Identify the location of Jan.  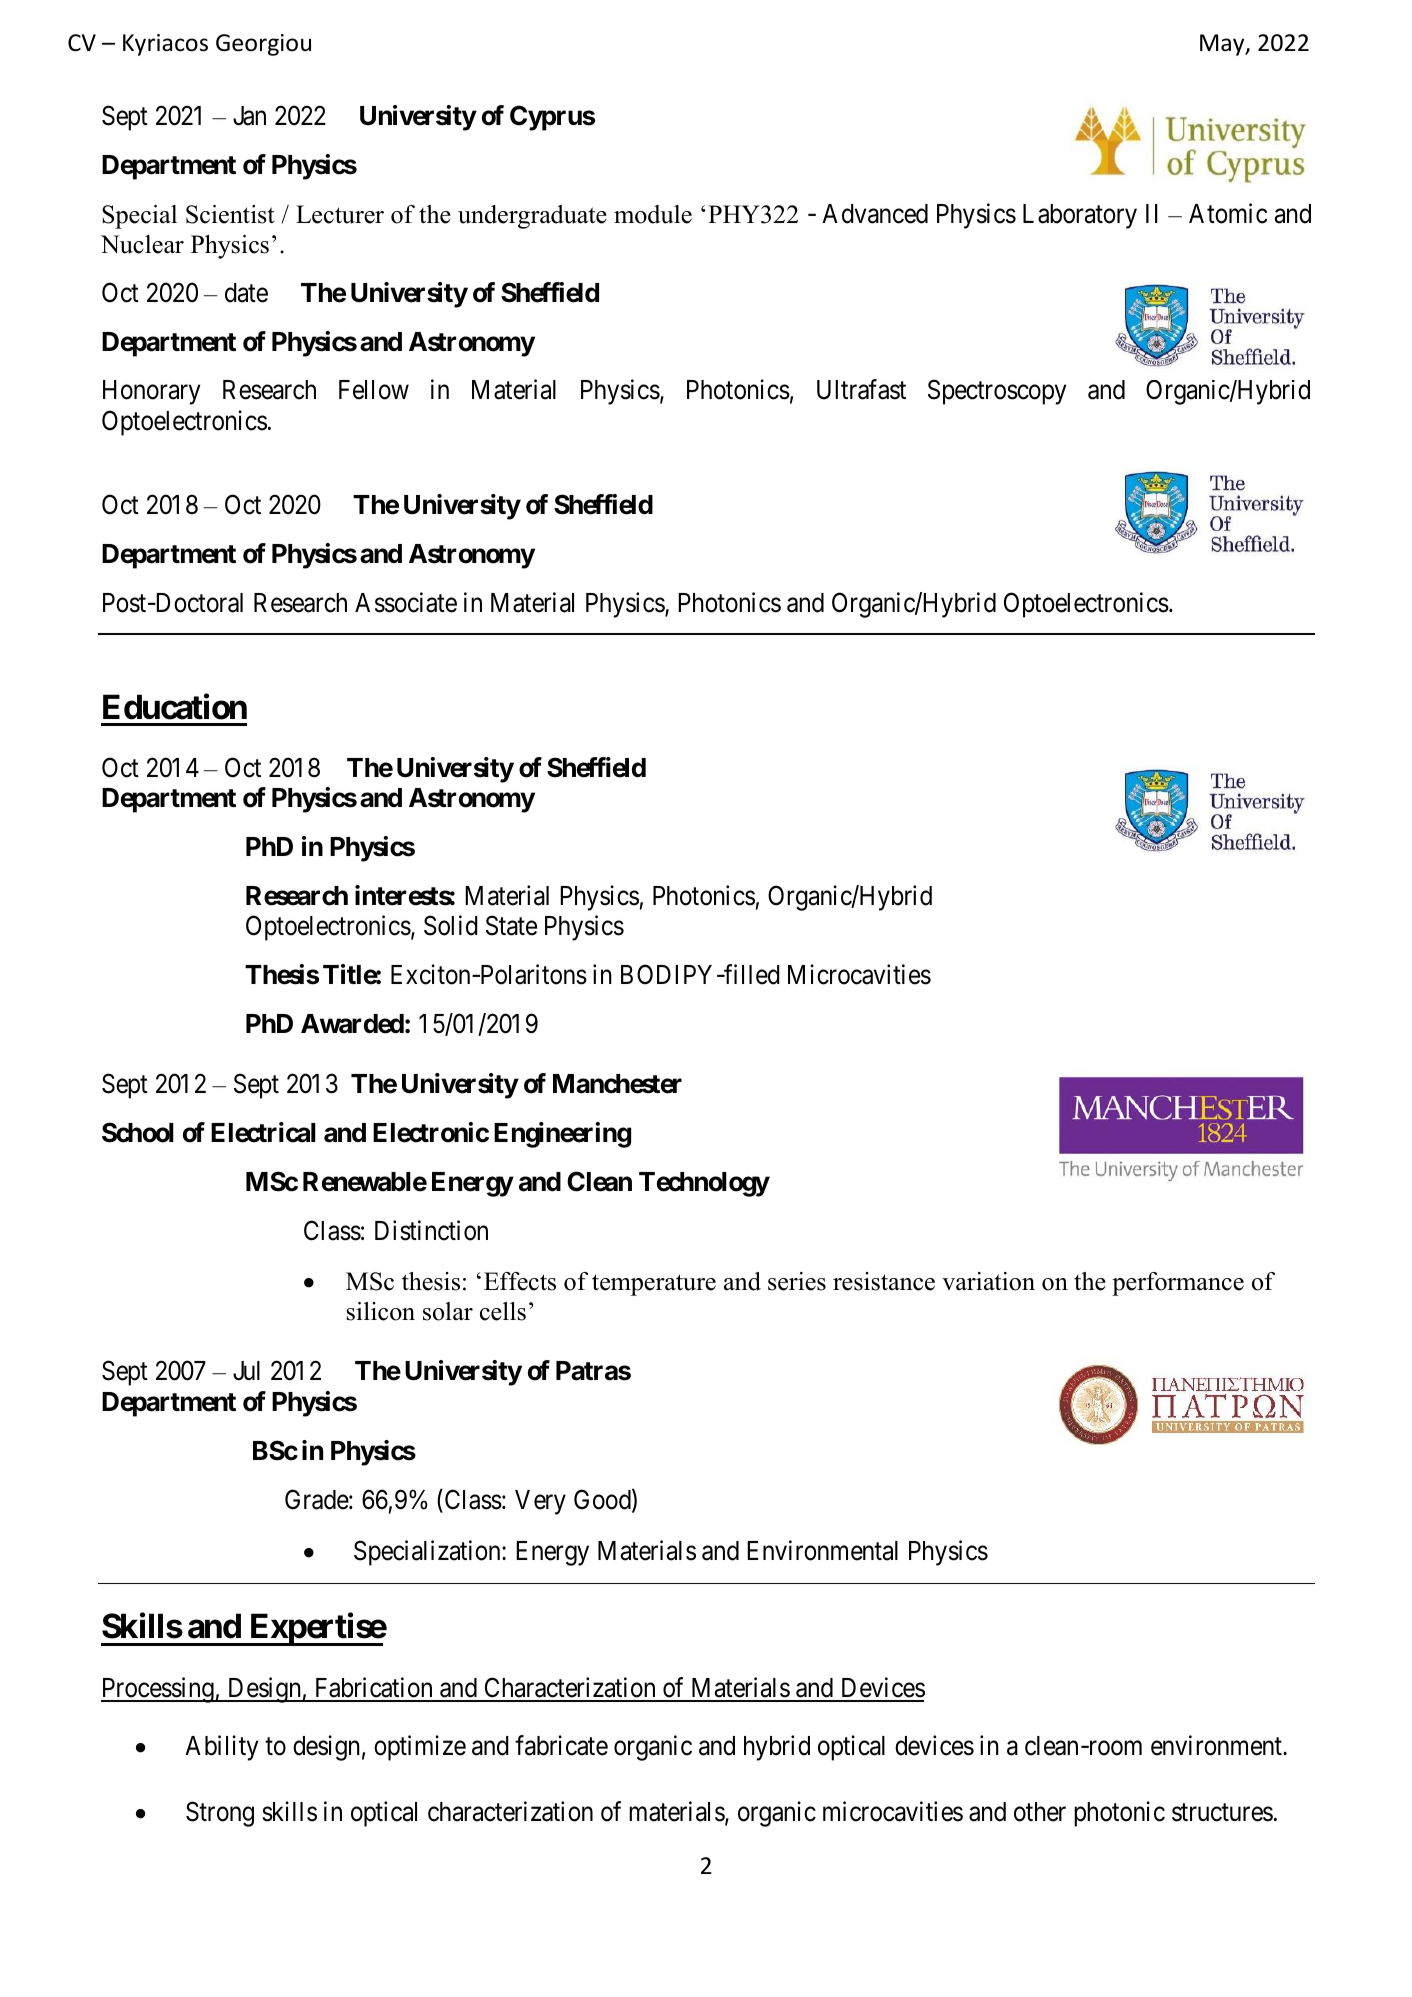
(249, 116).
